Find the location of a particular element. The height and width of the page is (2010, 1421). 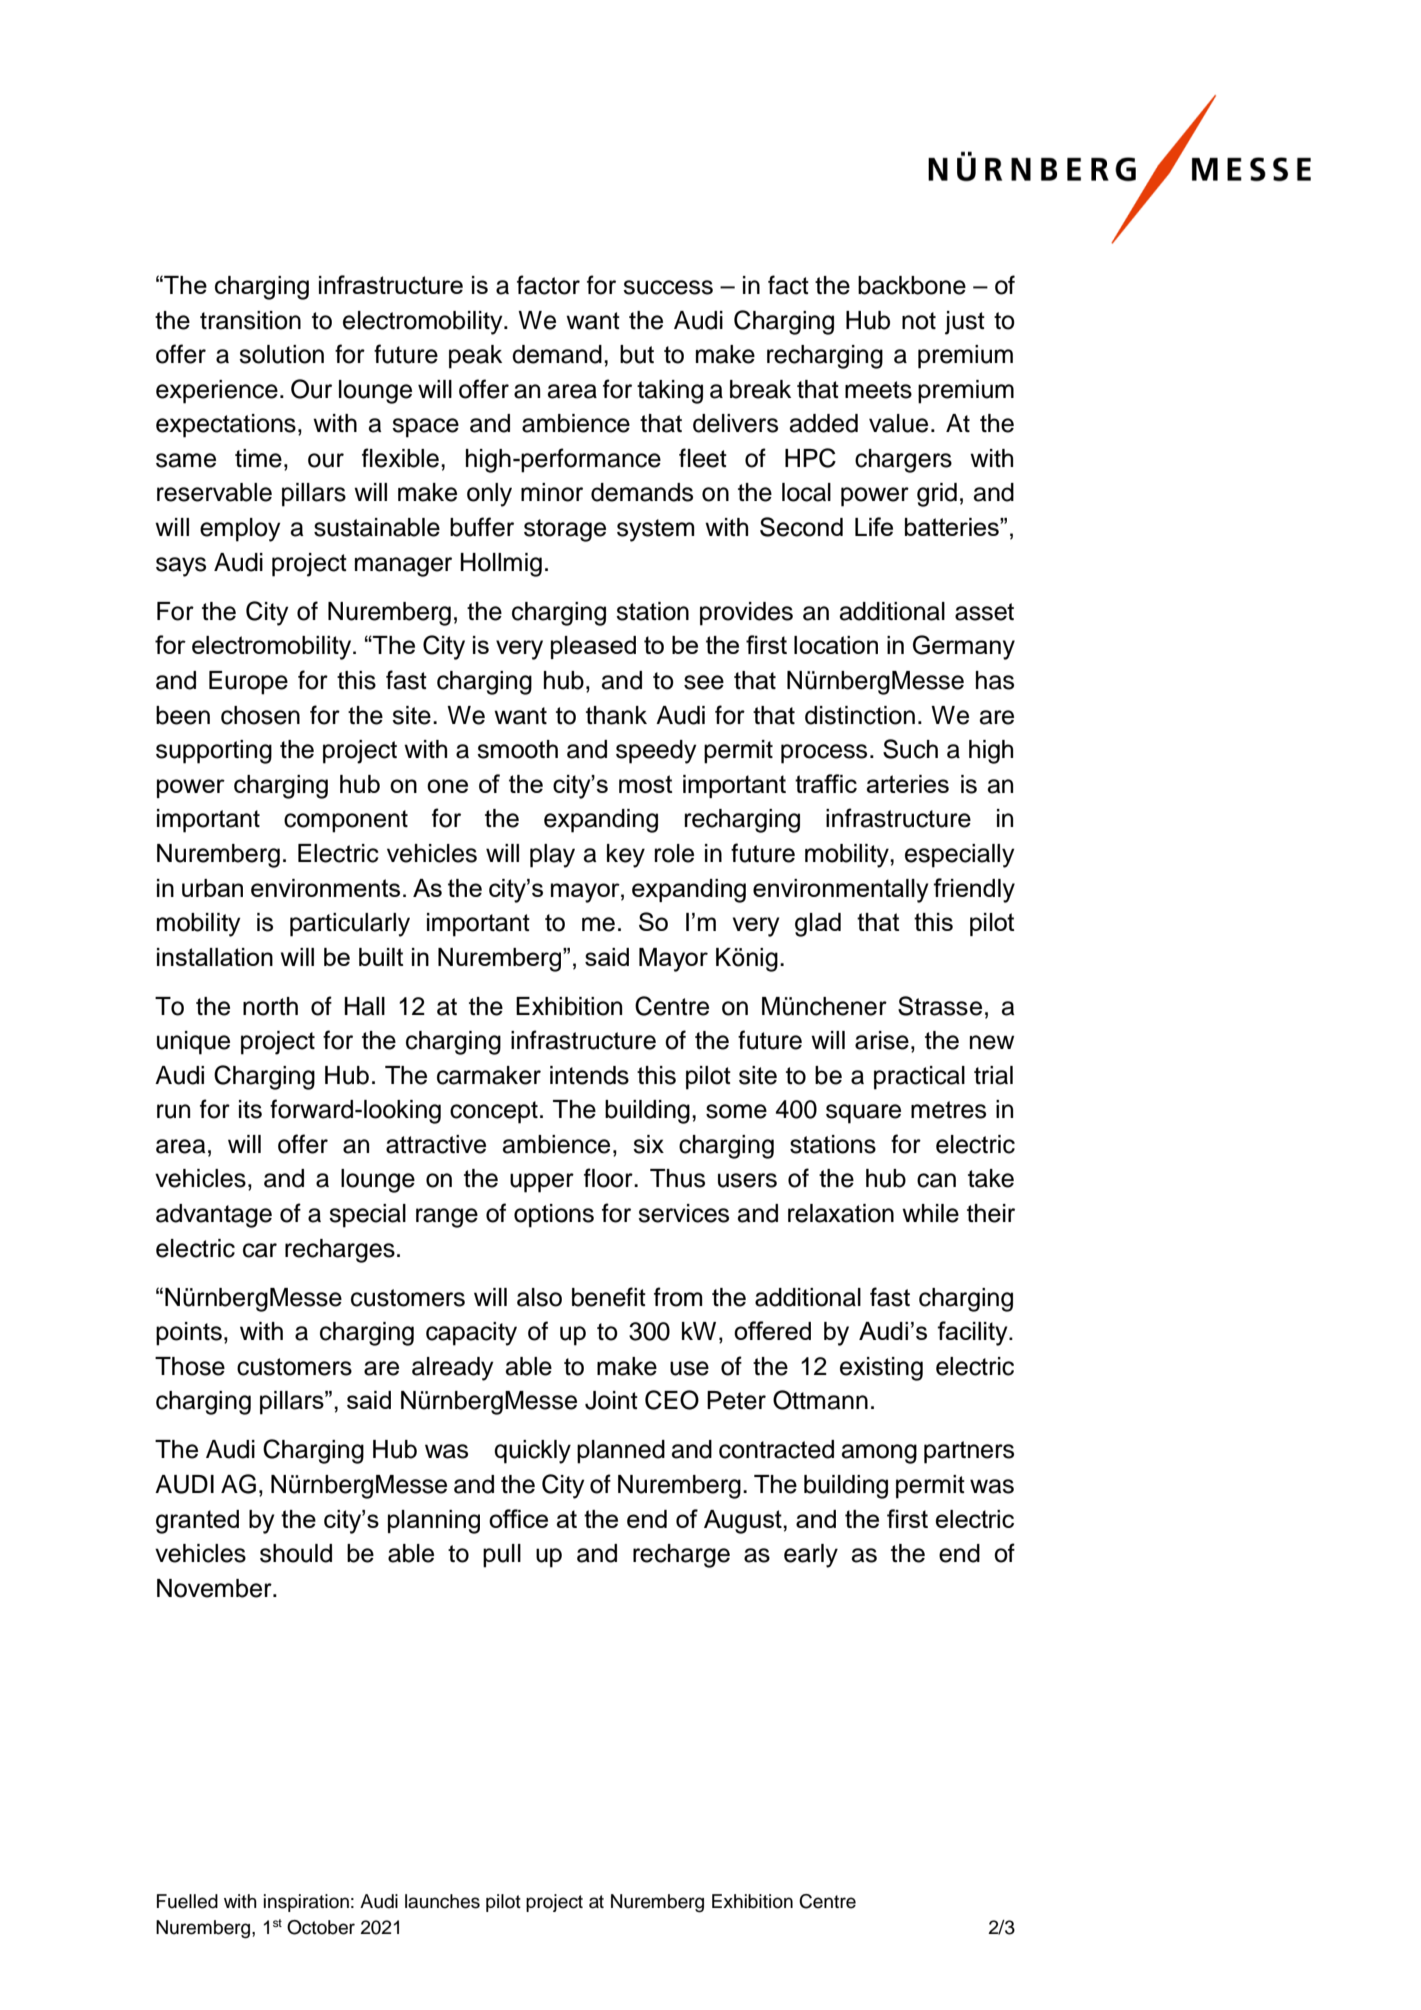

but is located at coordinates (637, 354).
